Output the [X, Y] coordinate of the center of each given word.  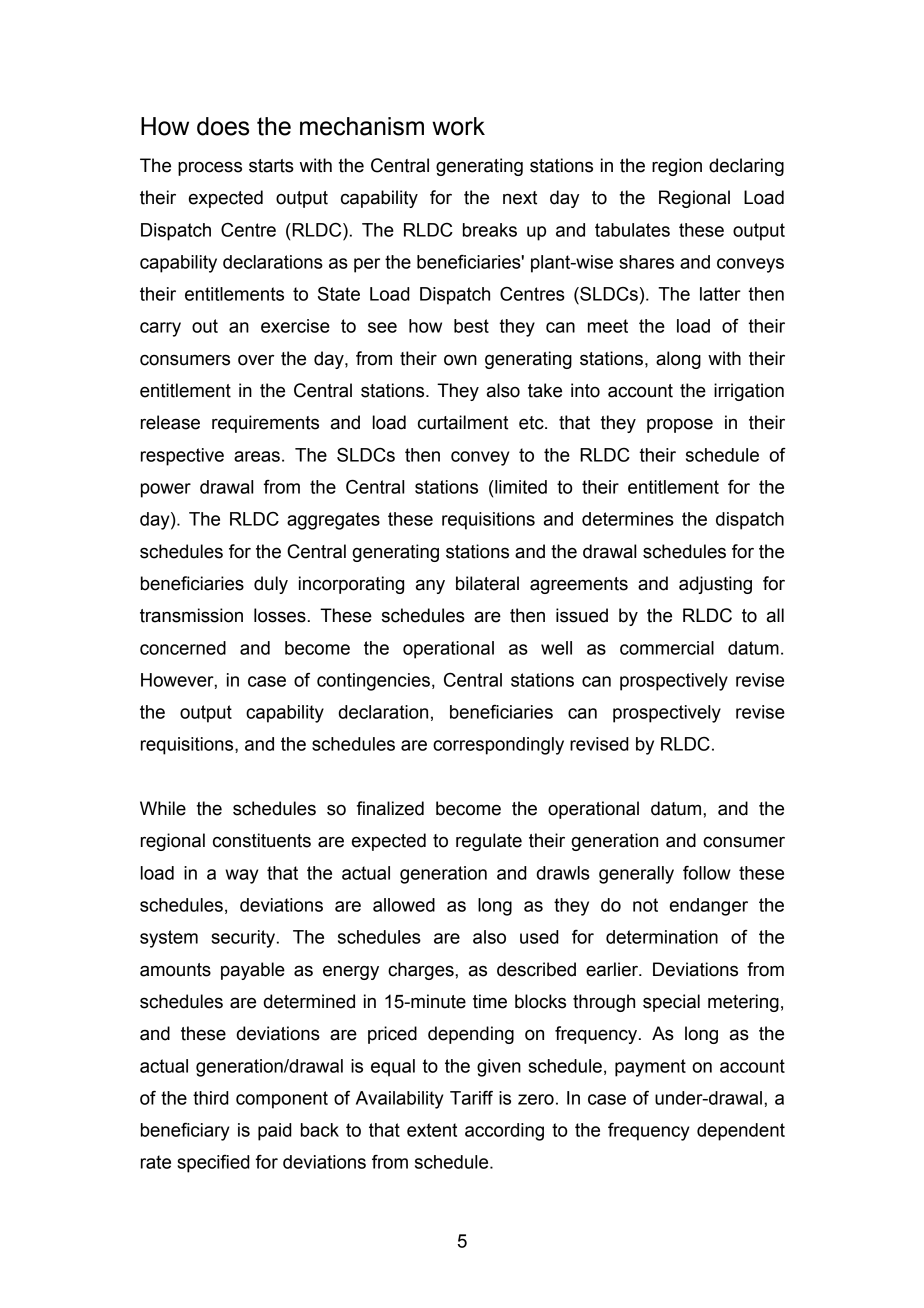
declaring [746, 167]
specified [213, 1164]
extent [432, 1130]
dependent [741, 1132]
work [458, 126]
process [210, 168]
